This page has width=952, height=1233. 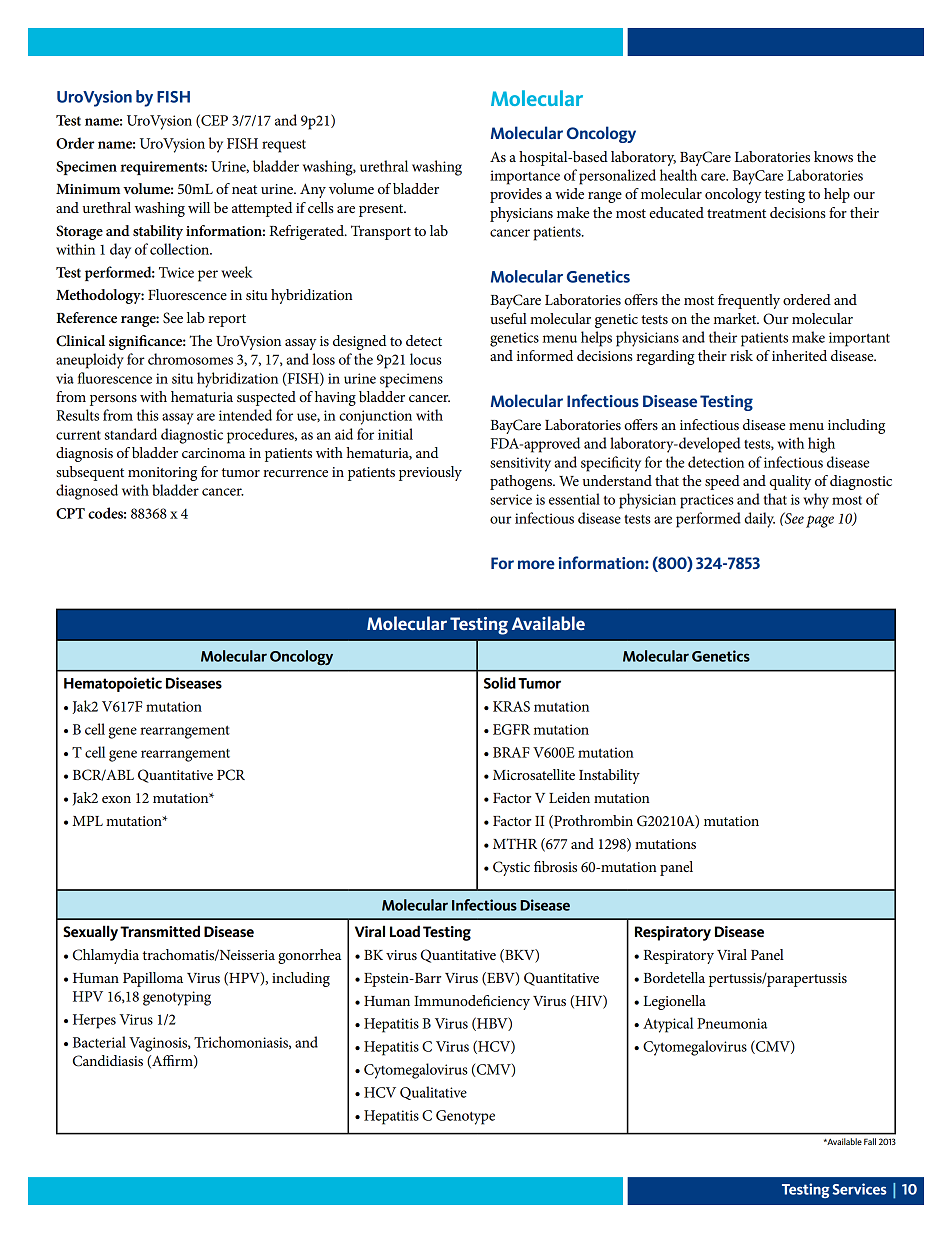 What do you see at coordinates (395, 434) in the page?
I see `initial` at bounding box center [395, 434].
